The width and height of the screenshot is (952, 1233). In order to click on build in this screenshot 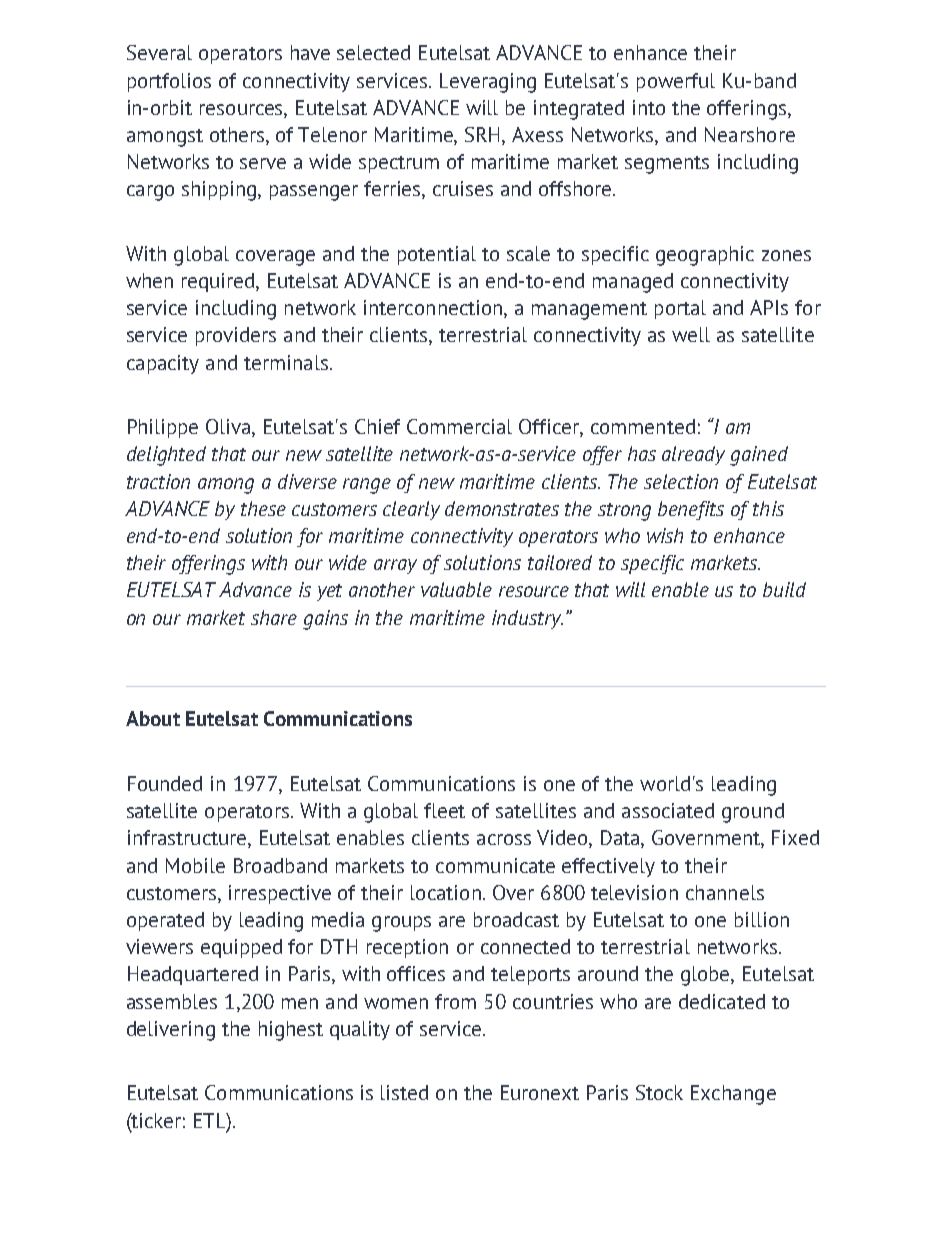, I will do `click(784, 589)`.
